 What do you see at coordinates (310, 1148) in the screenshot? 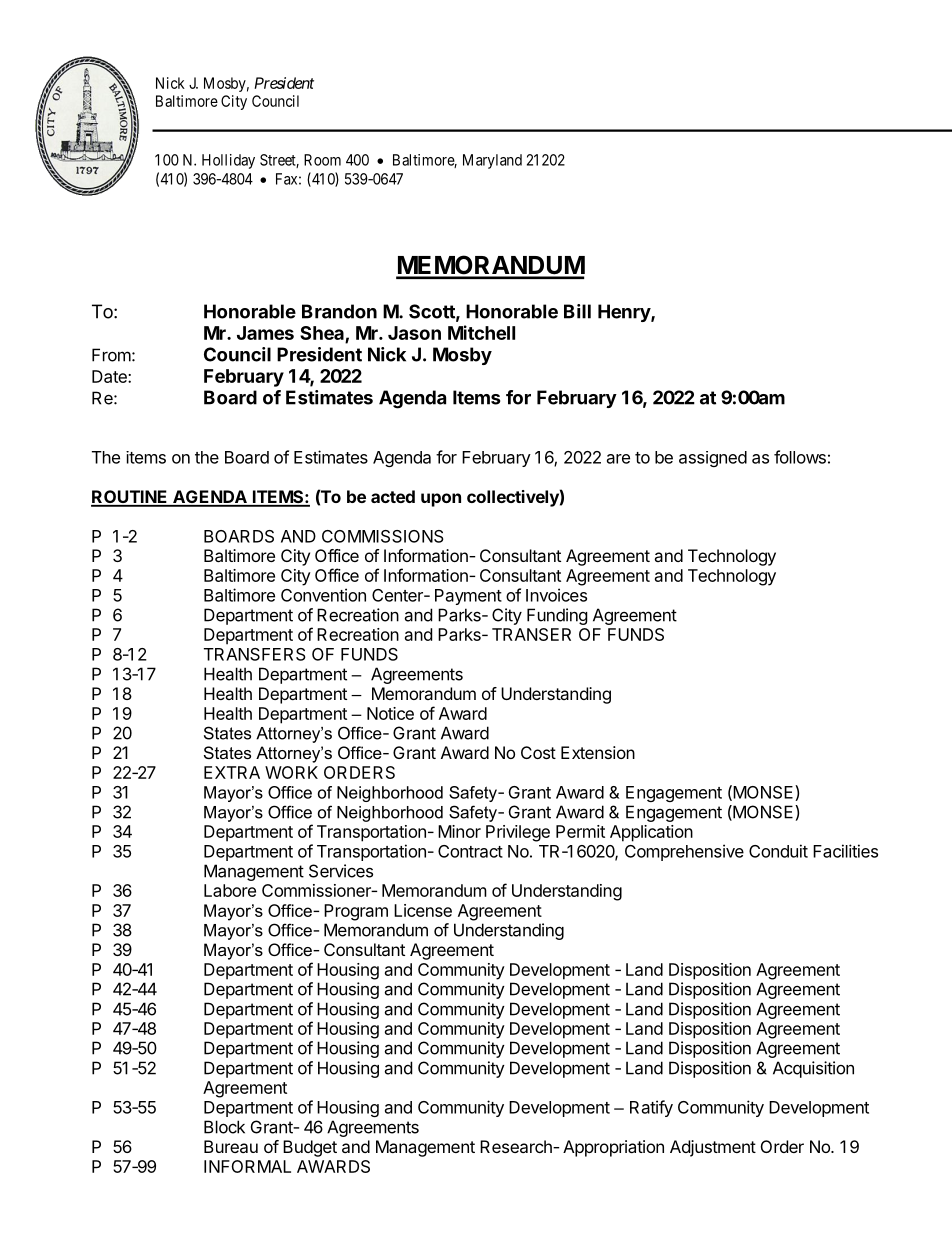
I see `Budget` at bounding box center [310, 1148].
